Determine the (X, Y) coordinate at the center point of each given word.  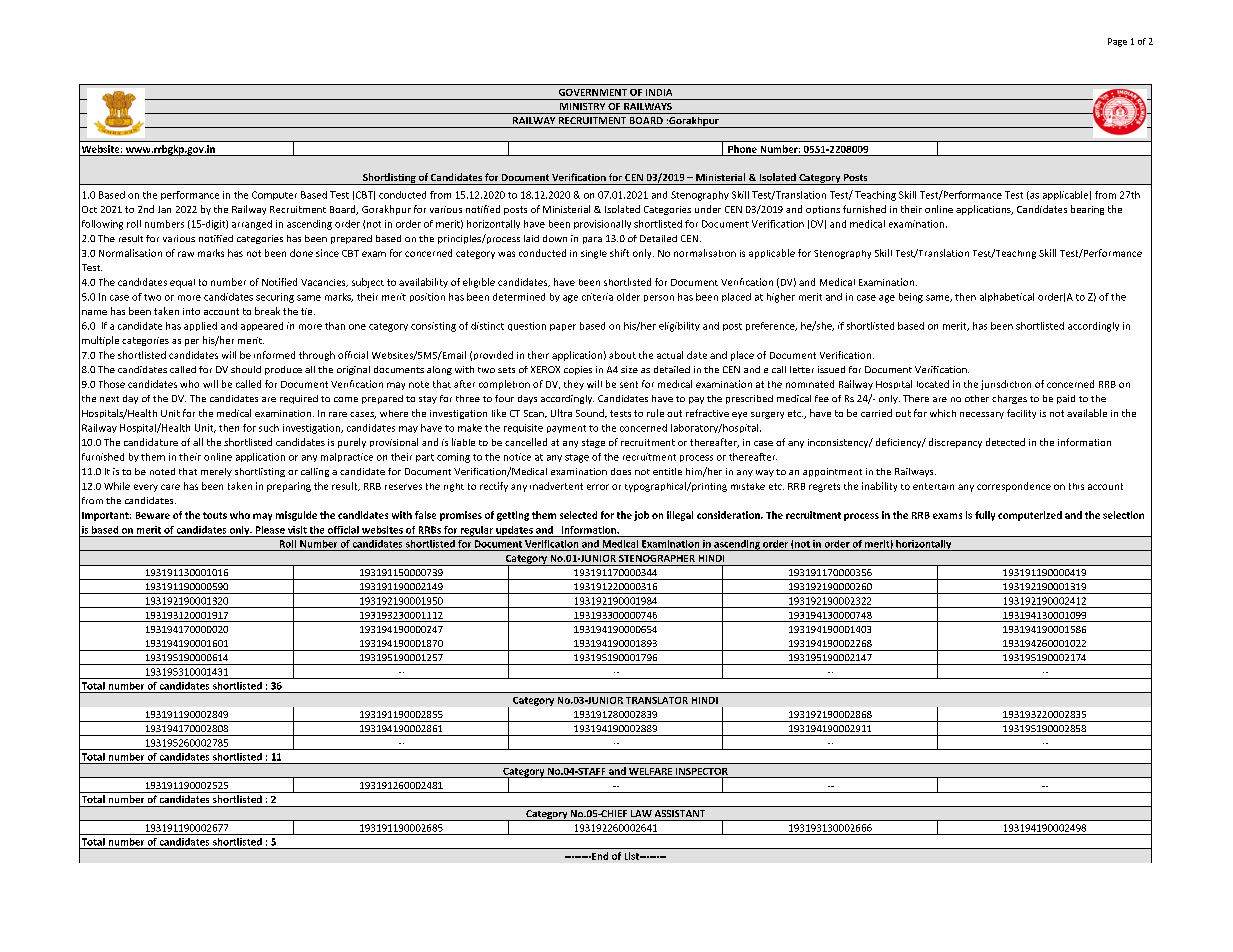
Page (1117, 42)
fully (985, 516)
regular (477, 531)
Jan (164, 209)
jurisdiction (1006, 385)
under (708, 209)
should (246, 369)
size (629, 369)
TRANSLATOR (657, 700)
